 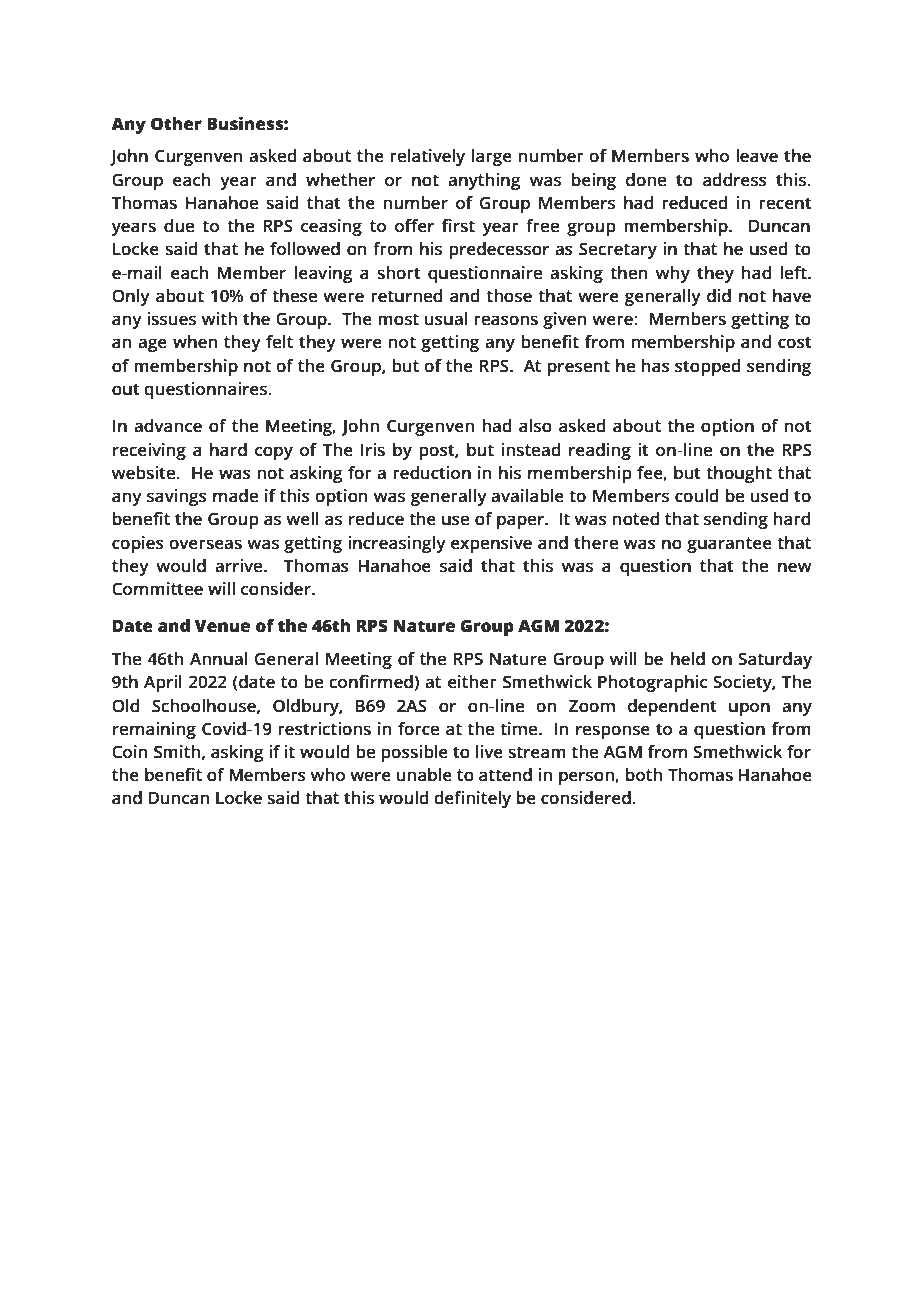 I want to click on large, so click(x=492, y=157).
